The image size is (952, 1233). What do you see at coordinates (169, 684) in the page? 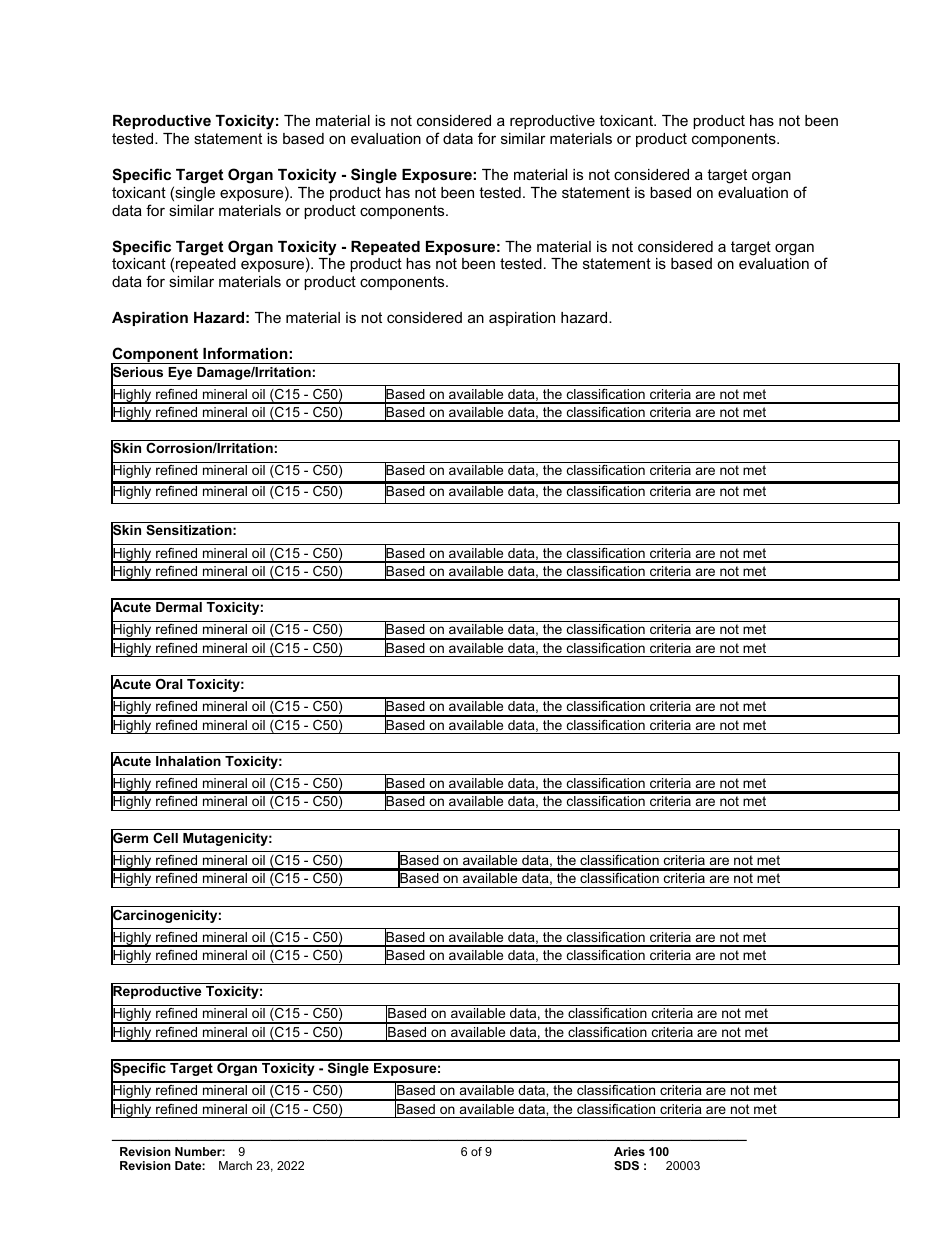
I see `Oral` at bounding box center [169, 684].
